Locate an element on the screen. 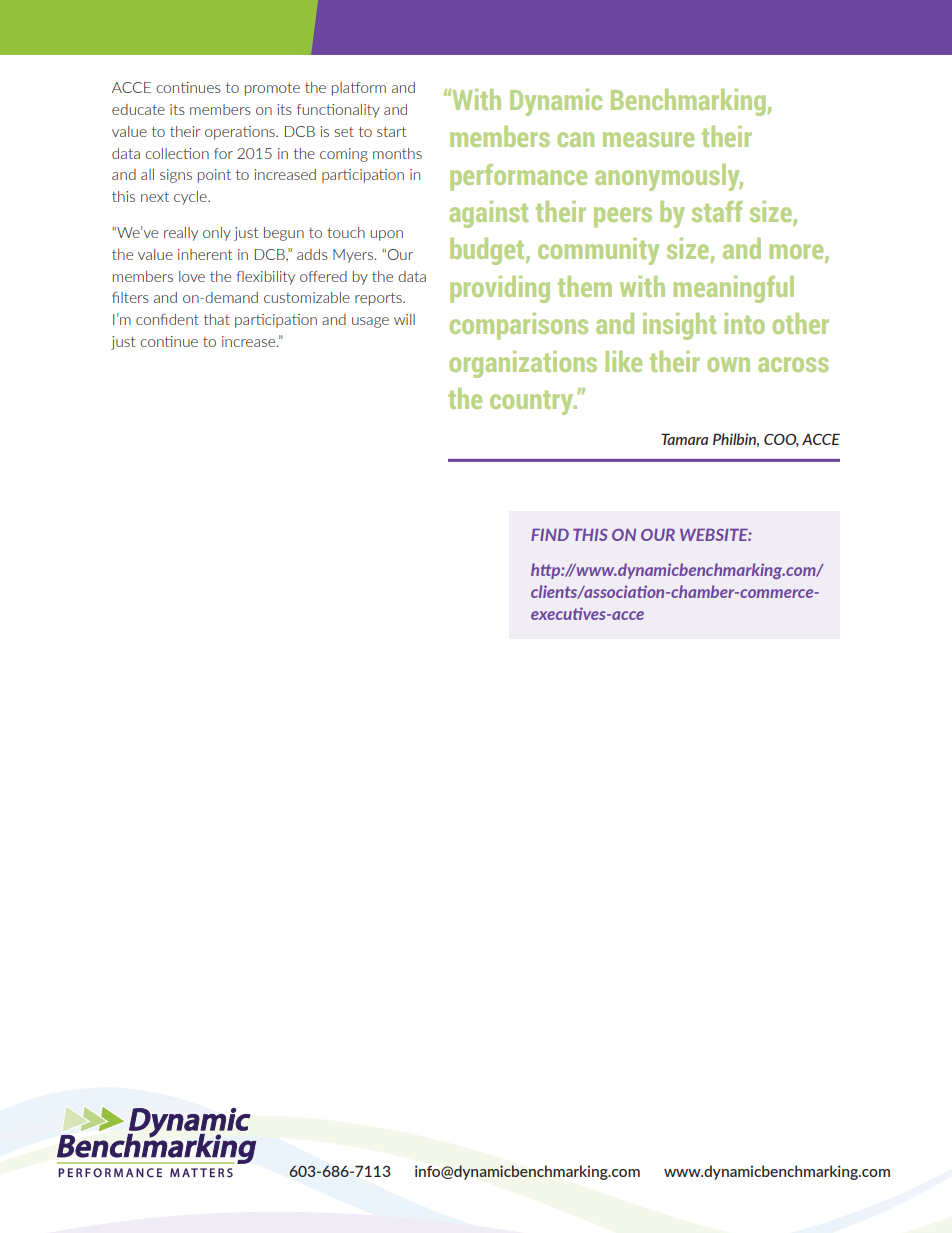 This screenshot has width=952, height=1233. organizations is located at coordinates (523, 364).
